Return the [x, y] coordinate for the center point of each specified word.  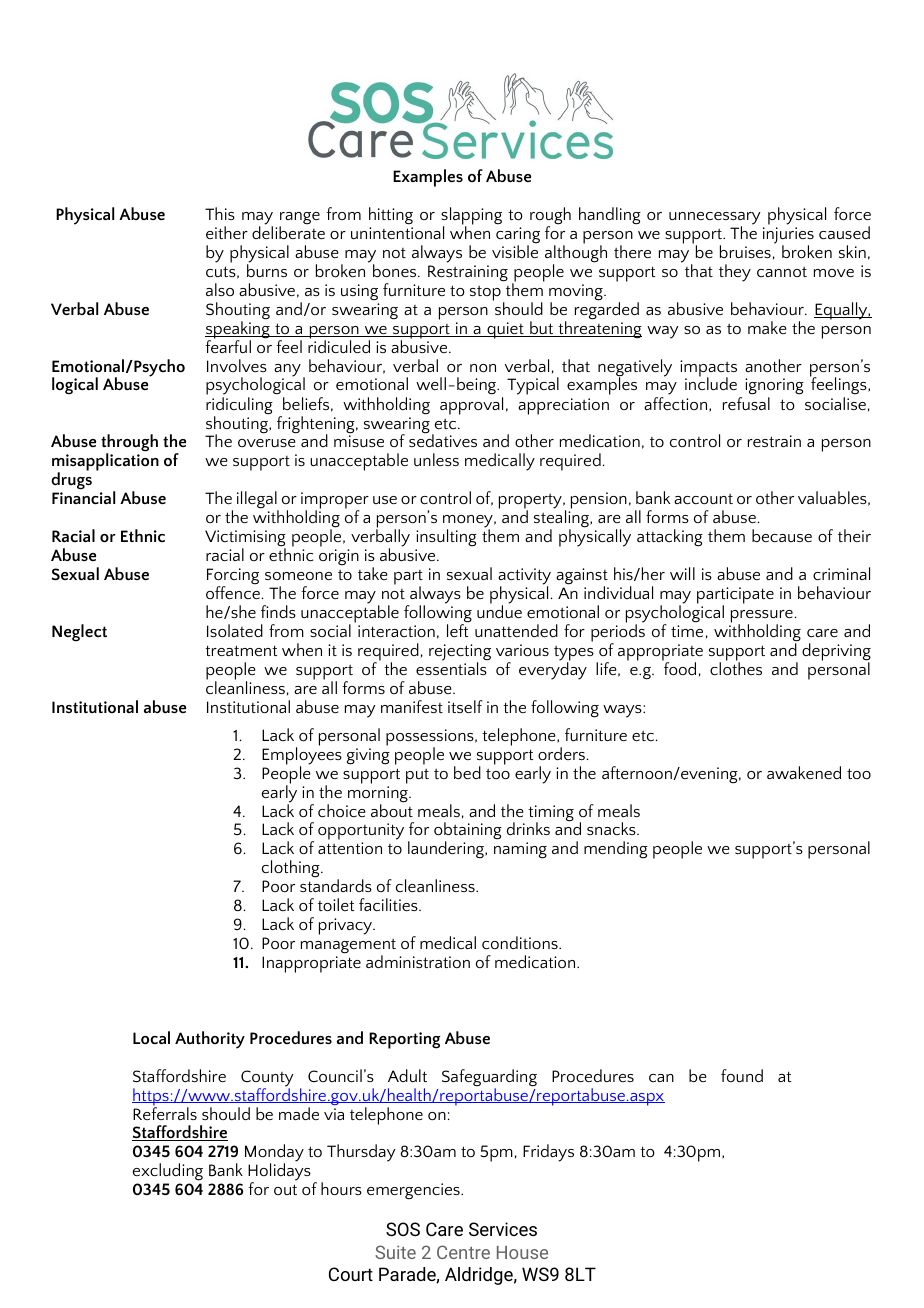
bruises [745, 251]
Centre [463, 1252]
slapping [471, 217]
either [227, 232]
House [522, 1252]
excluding [168, 1172]
